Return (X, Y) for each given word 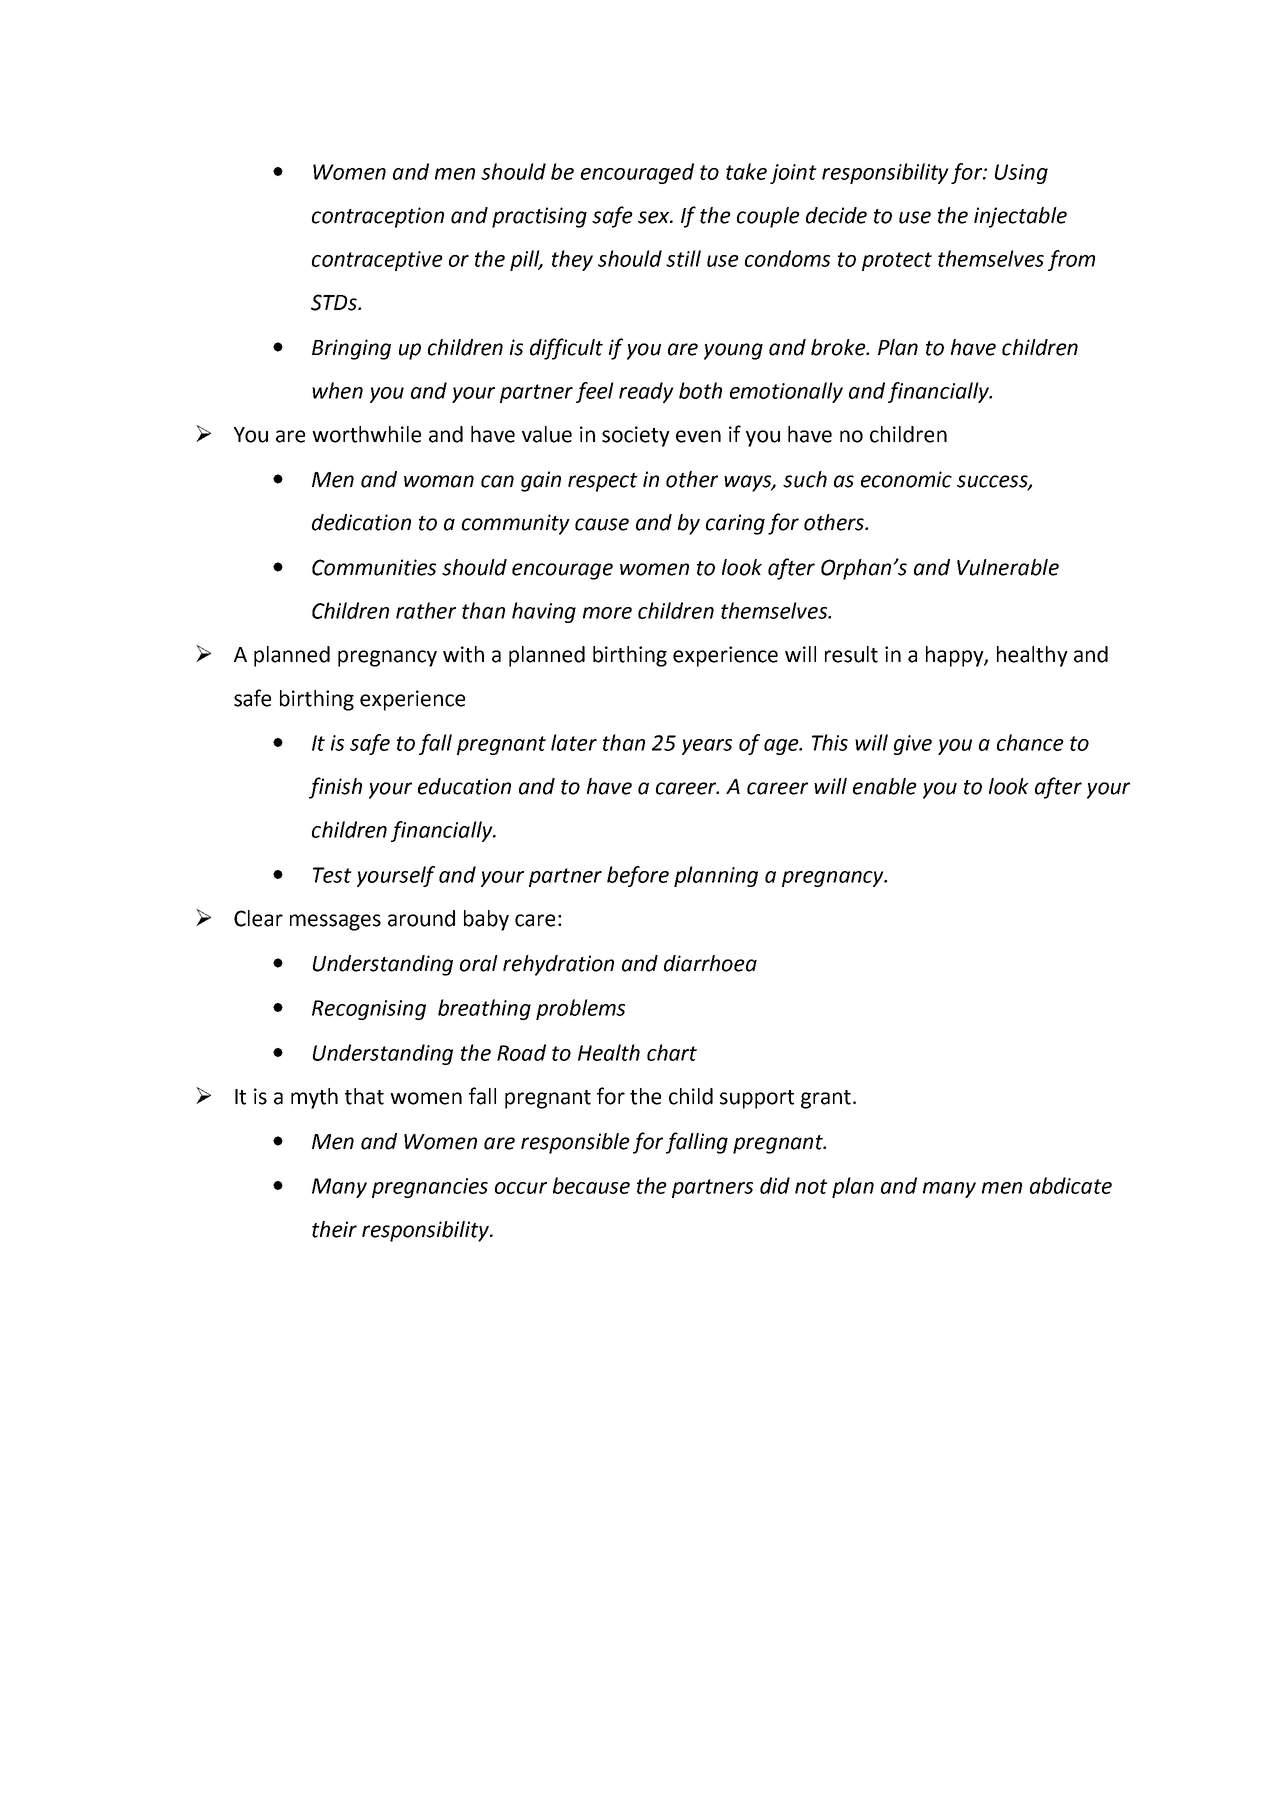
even (698, 436)
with (463, 654)
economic (906, 479)
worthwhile (366, 434)
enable (885, 786)
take (746, 171)
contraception (378, 217)
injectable (1020, 217)
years (707, 747)
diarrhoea (710, 963)
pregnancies (430, 1188)
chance (1030, 742)
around (421, 918)
